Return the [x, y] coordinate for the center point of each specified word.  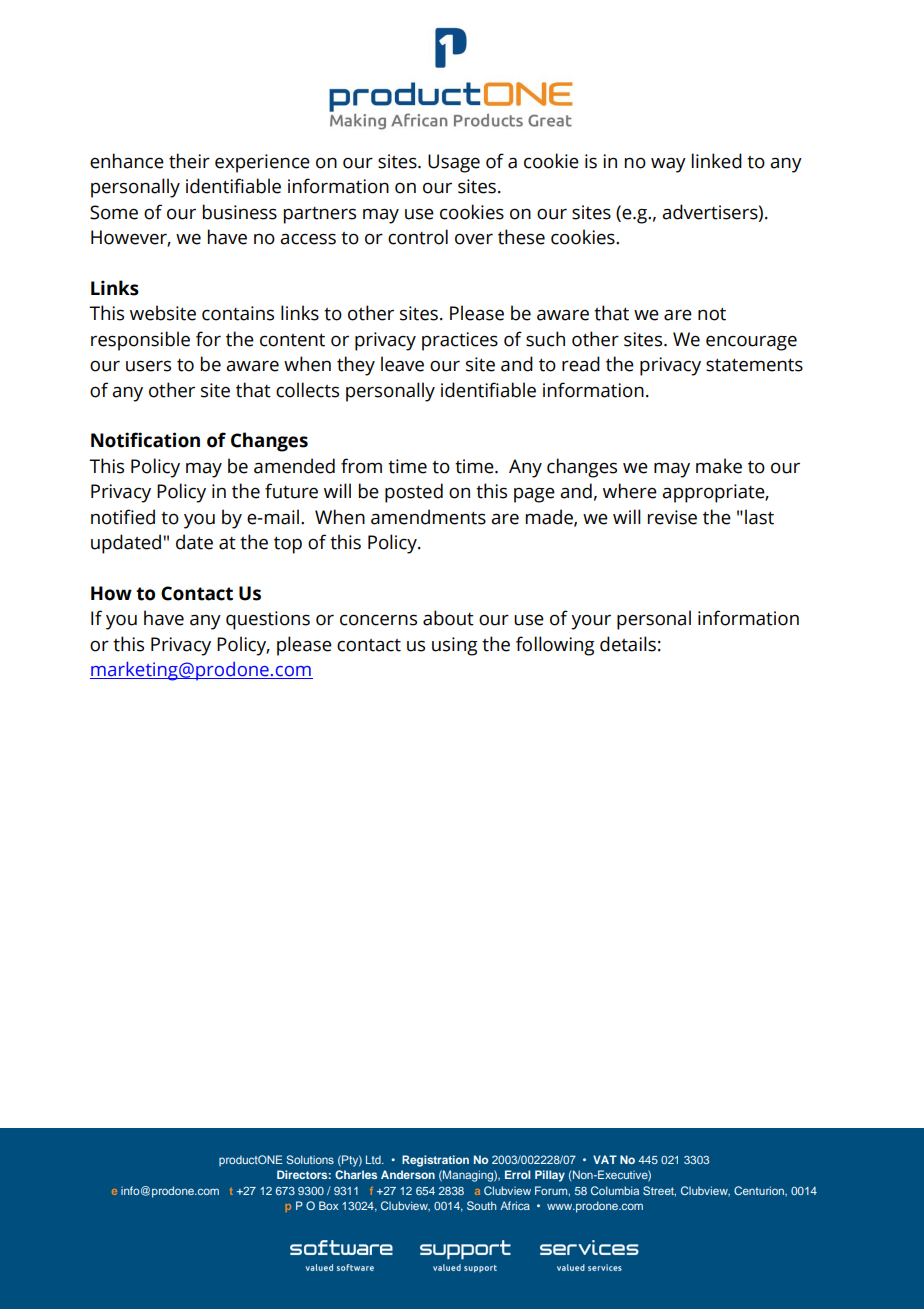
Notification [145, 440]
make [719, 466]
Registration [435, 1161]
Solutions [310, 1159]
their [189, 161]
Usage [454, 163]
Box [328, 1205]
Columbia [615, 1190]
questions [268, 620]
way [668, 165]
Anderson [408, 1174]
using [454, 646]
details [628, 644]
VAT [605, 1159]
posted [414, 493]
